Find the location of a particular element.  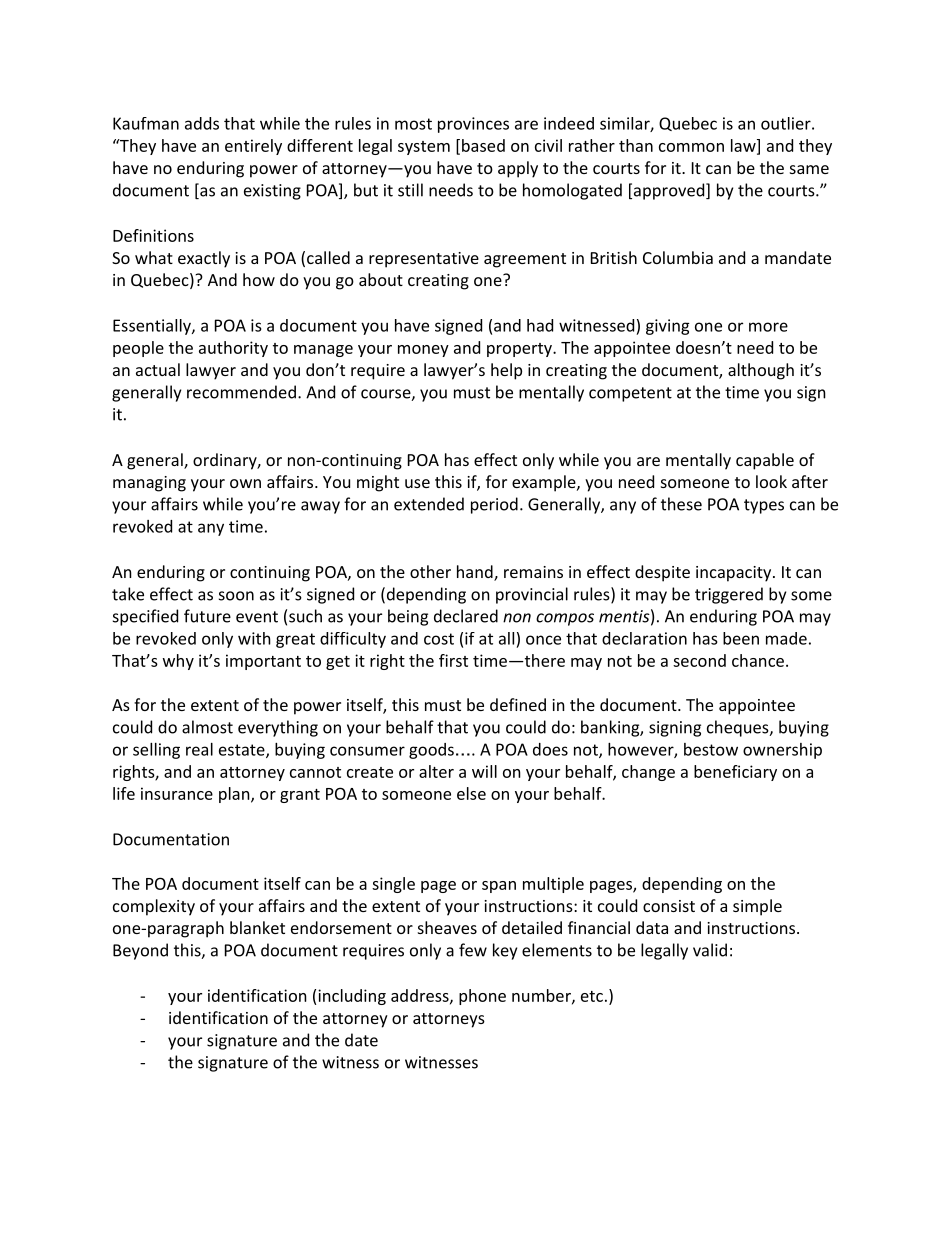

based is located at coordinates (482, 146).
